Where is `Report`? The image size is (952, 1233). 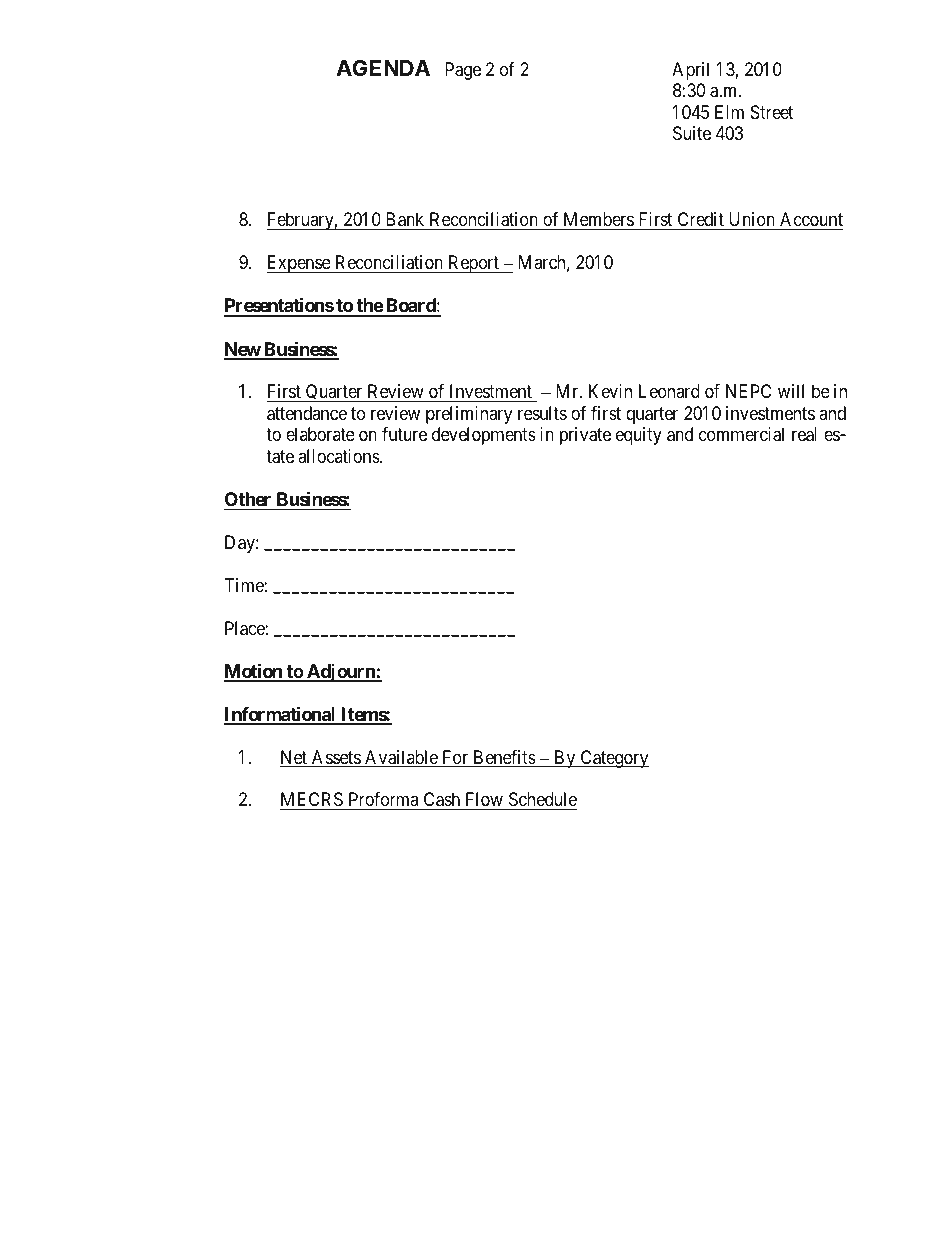 Report is located at coordinates (473, 264).
